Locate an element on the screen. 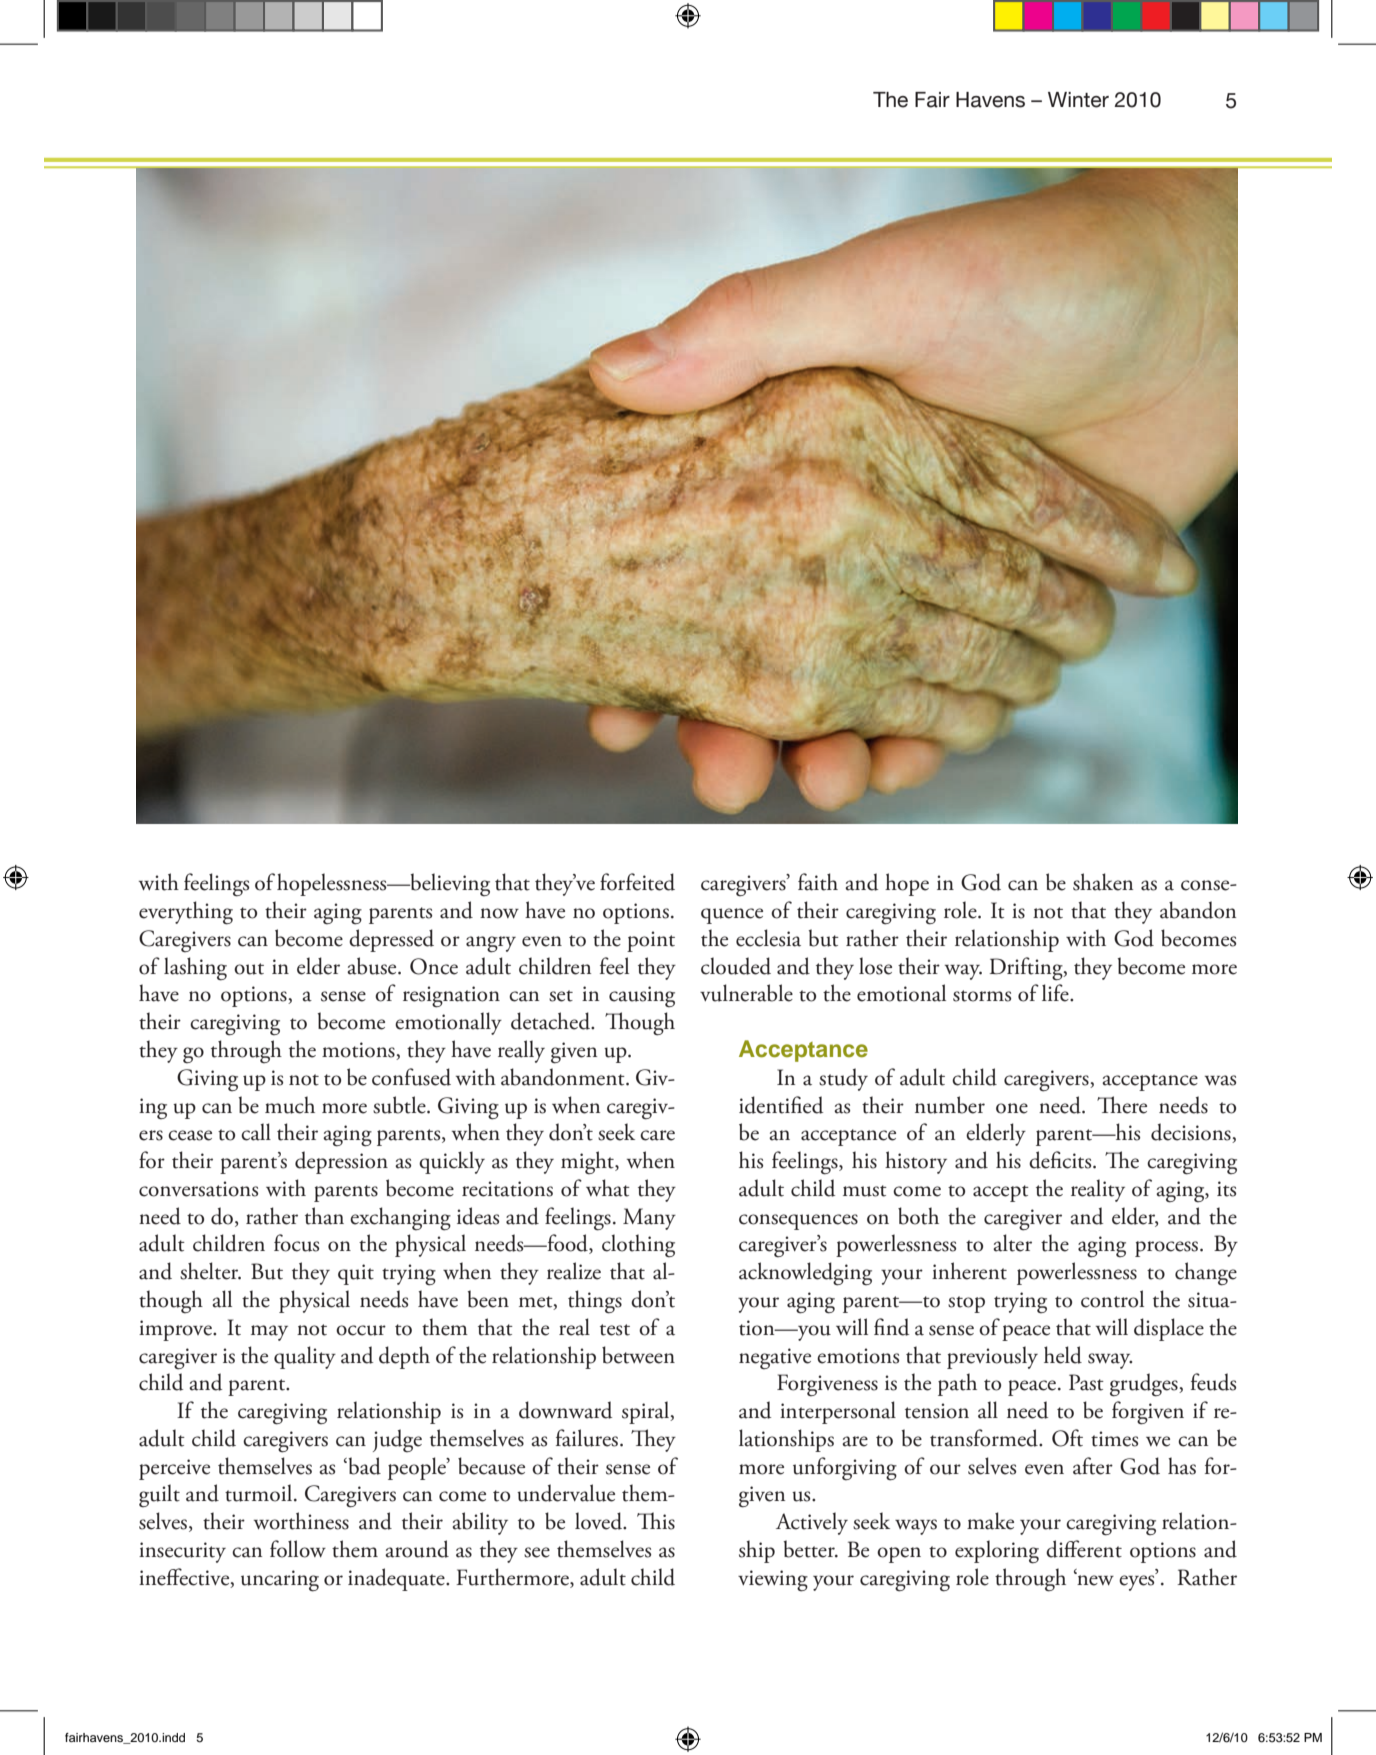 Image resolution: width=1376 pixels, height=1755 pixels. This is located at coordinates (656, 1521).
